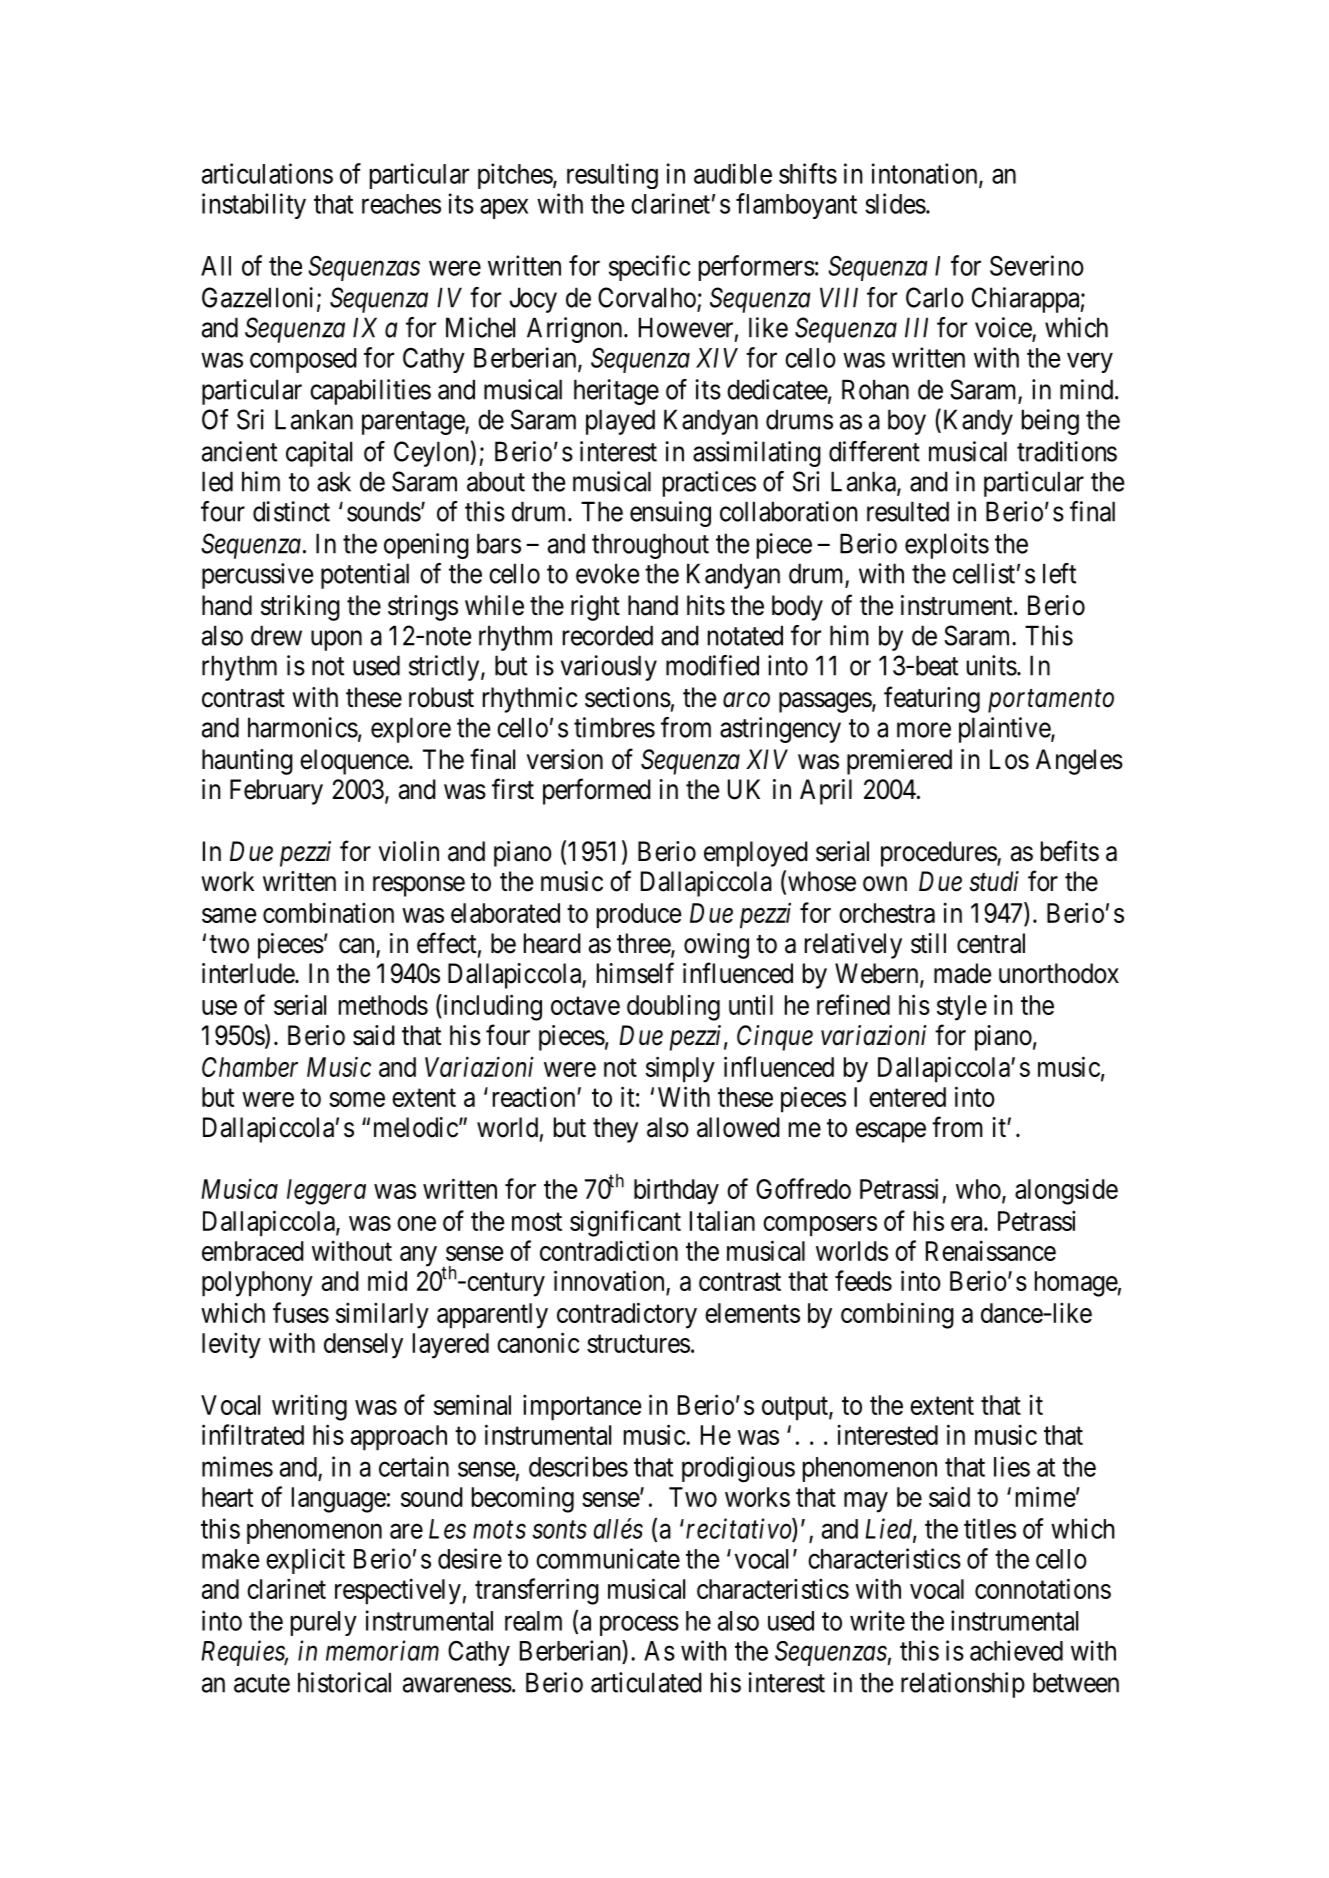 The image size is (1329, 1878). What do you see at coordinates (324, 1623) in the screenshot?
I see `purely` at bounding box center [324, 1623].
